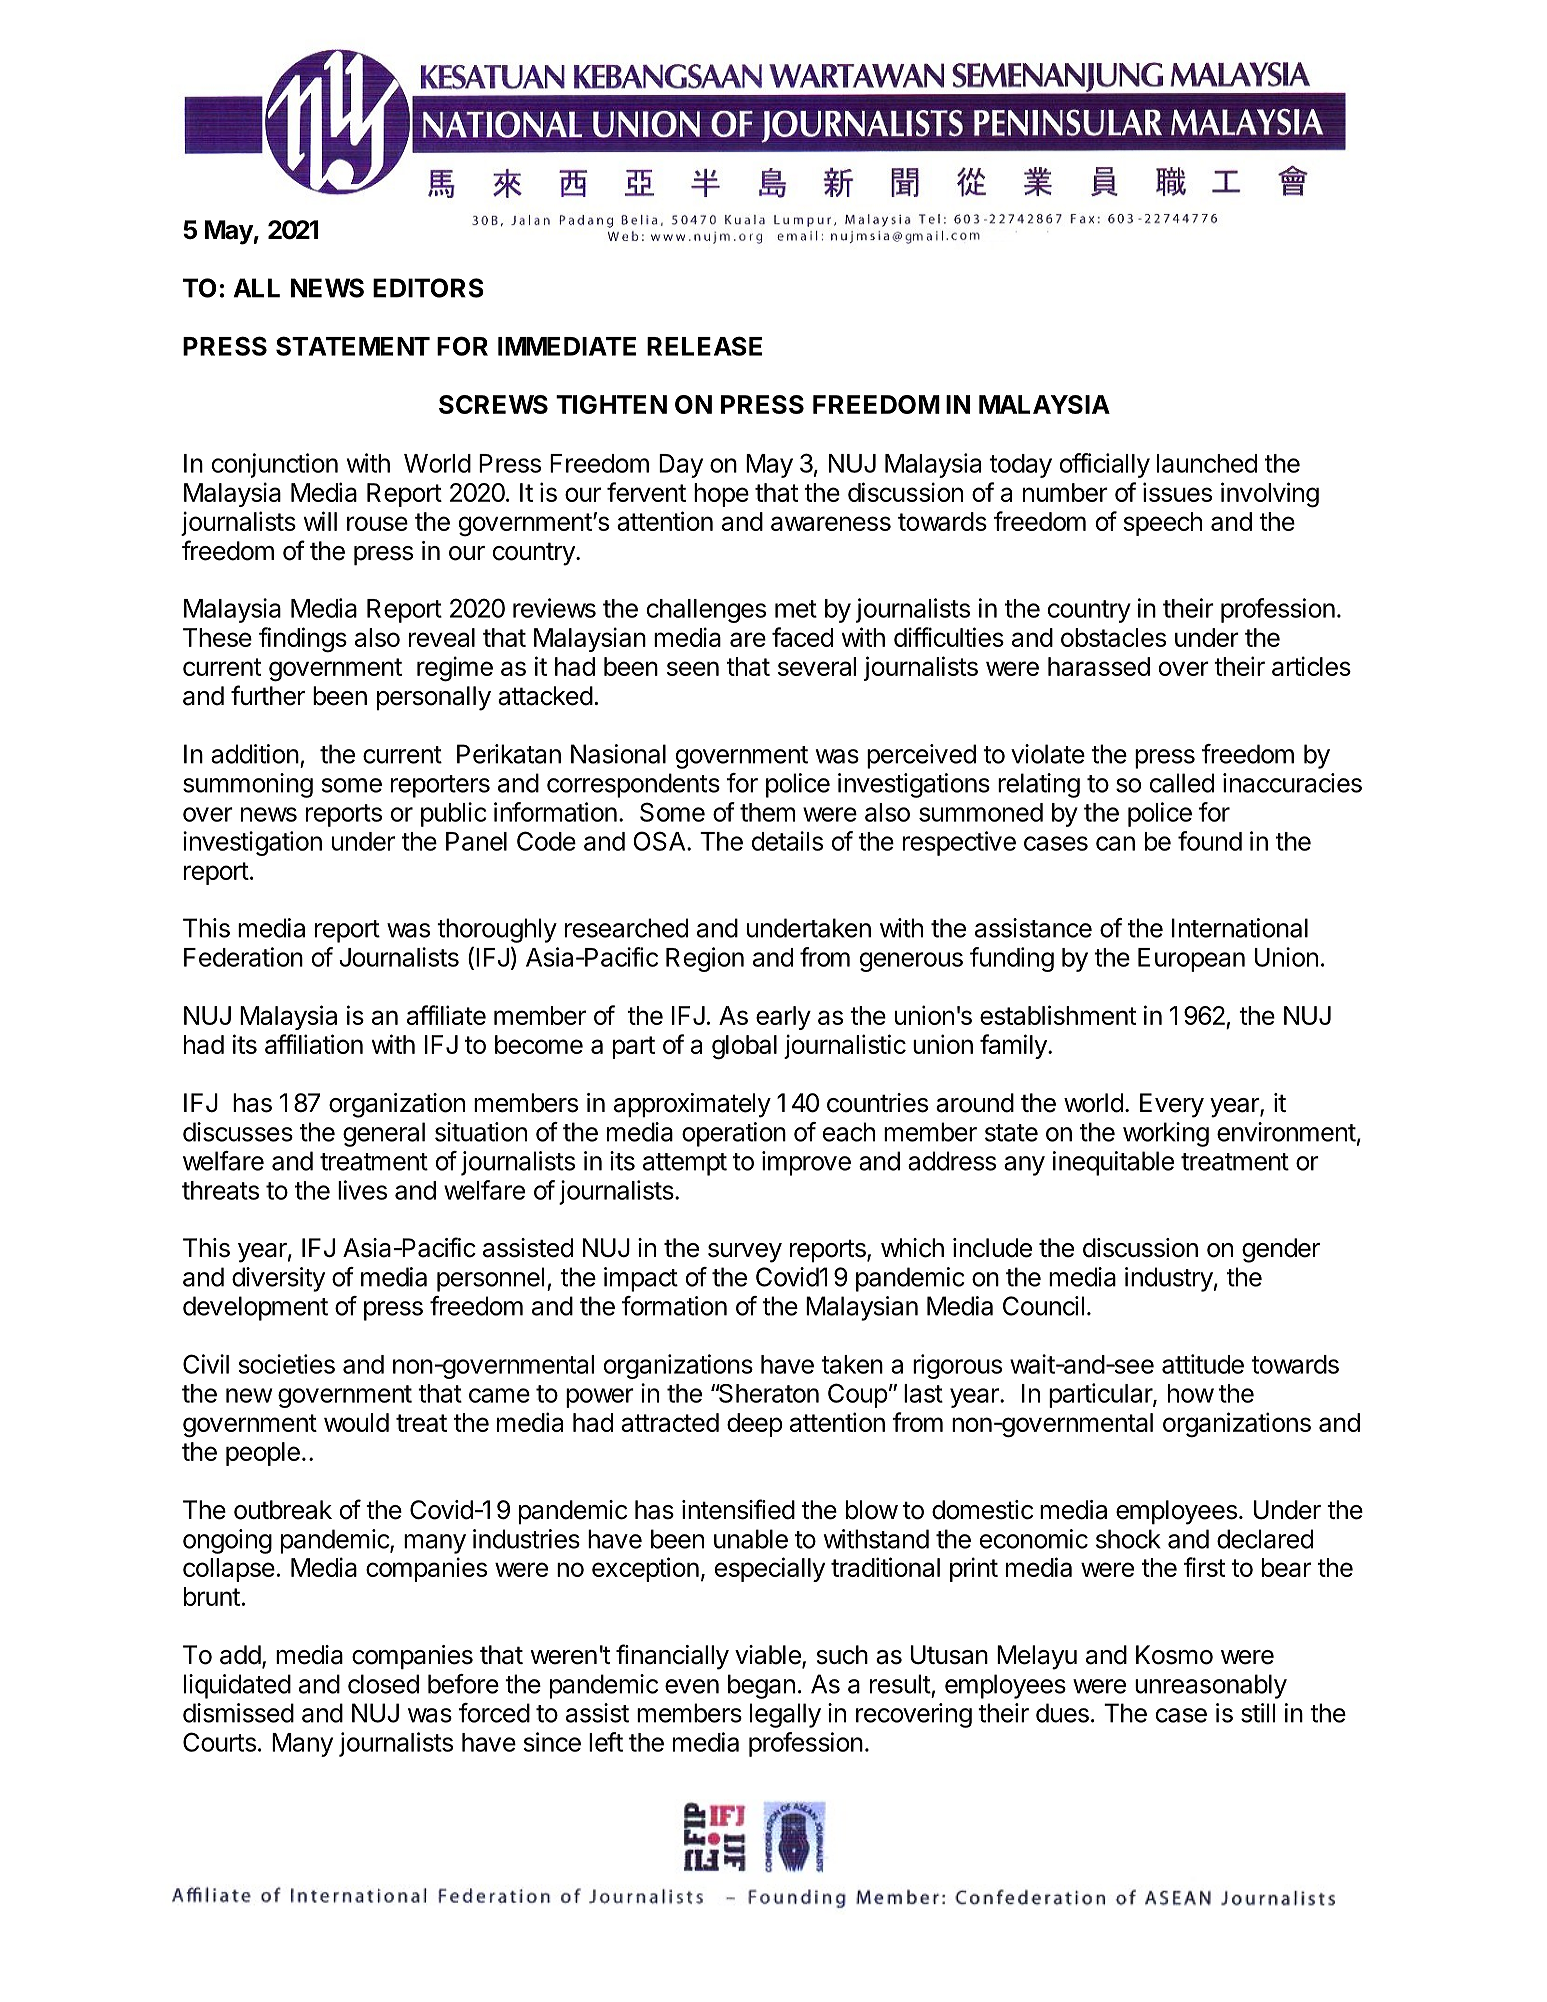  What do you see at coordinates (1169, 1279) in the screenshot?
I see `industry` at bounding box center [1169, 1279].
